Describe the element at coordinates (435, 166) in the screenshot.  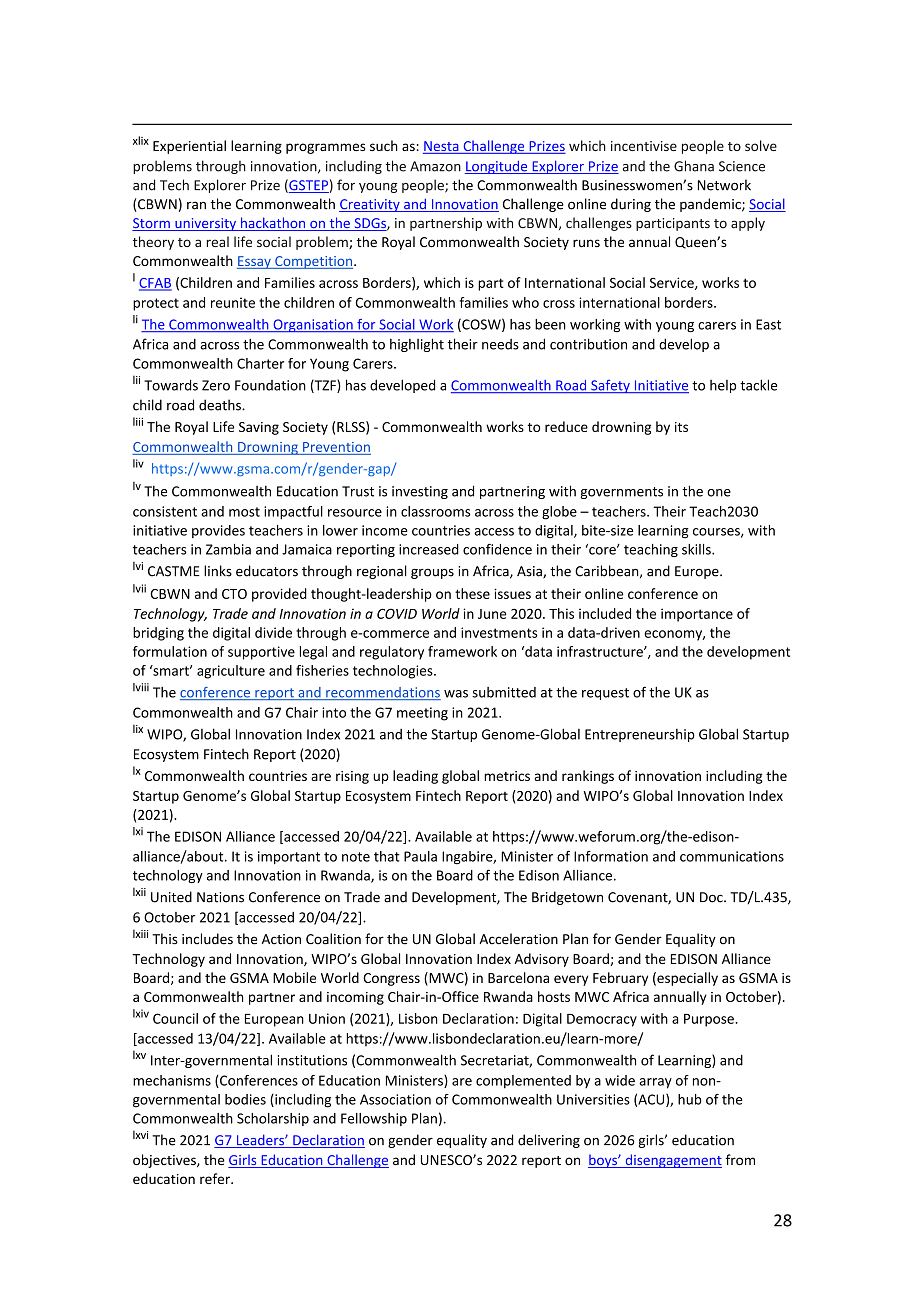
I see `Amazon` at that location.
